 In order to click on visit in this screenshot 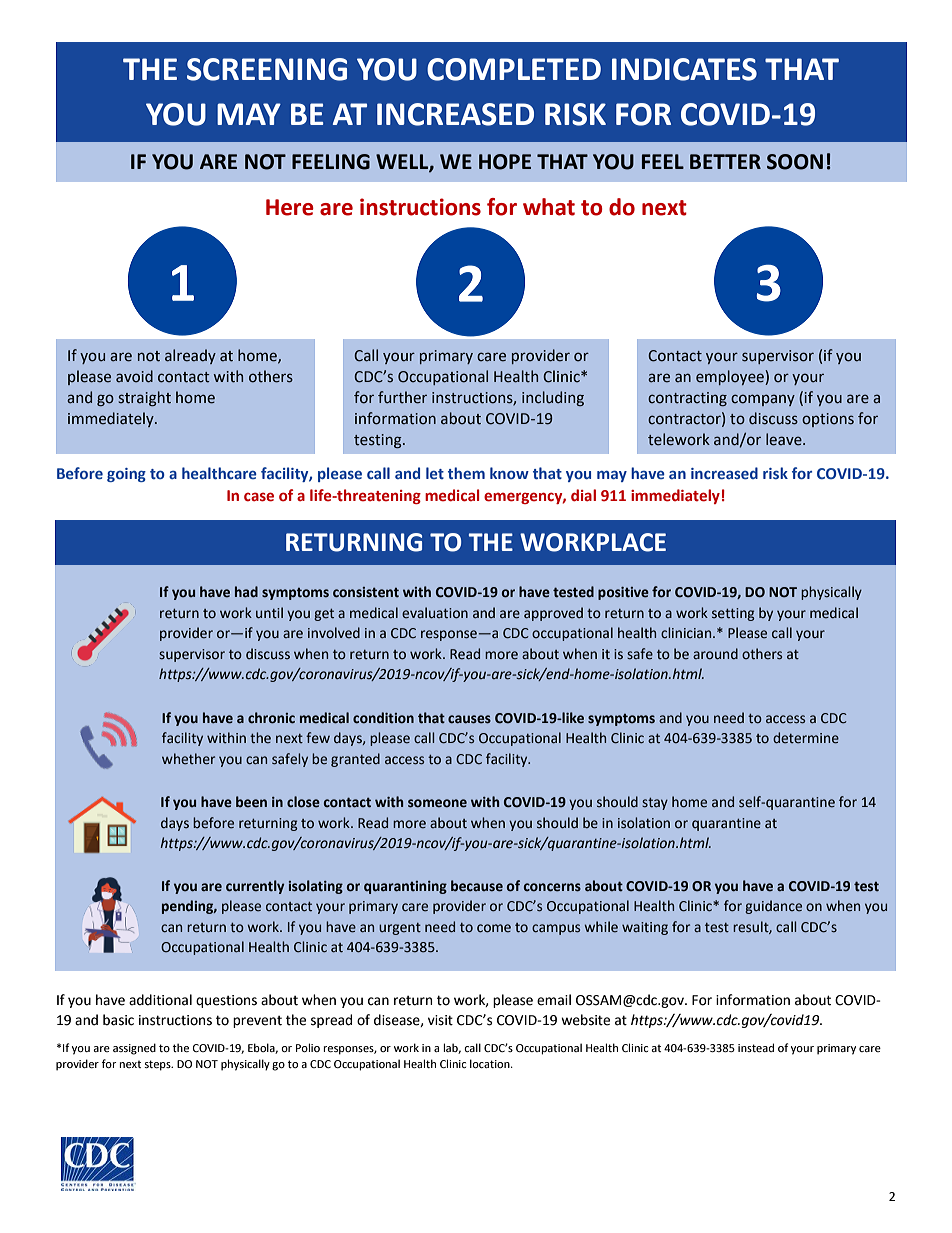, I will do `click(440, 1020)`.
